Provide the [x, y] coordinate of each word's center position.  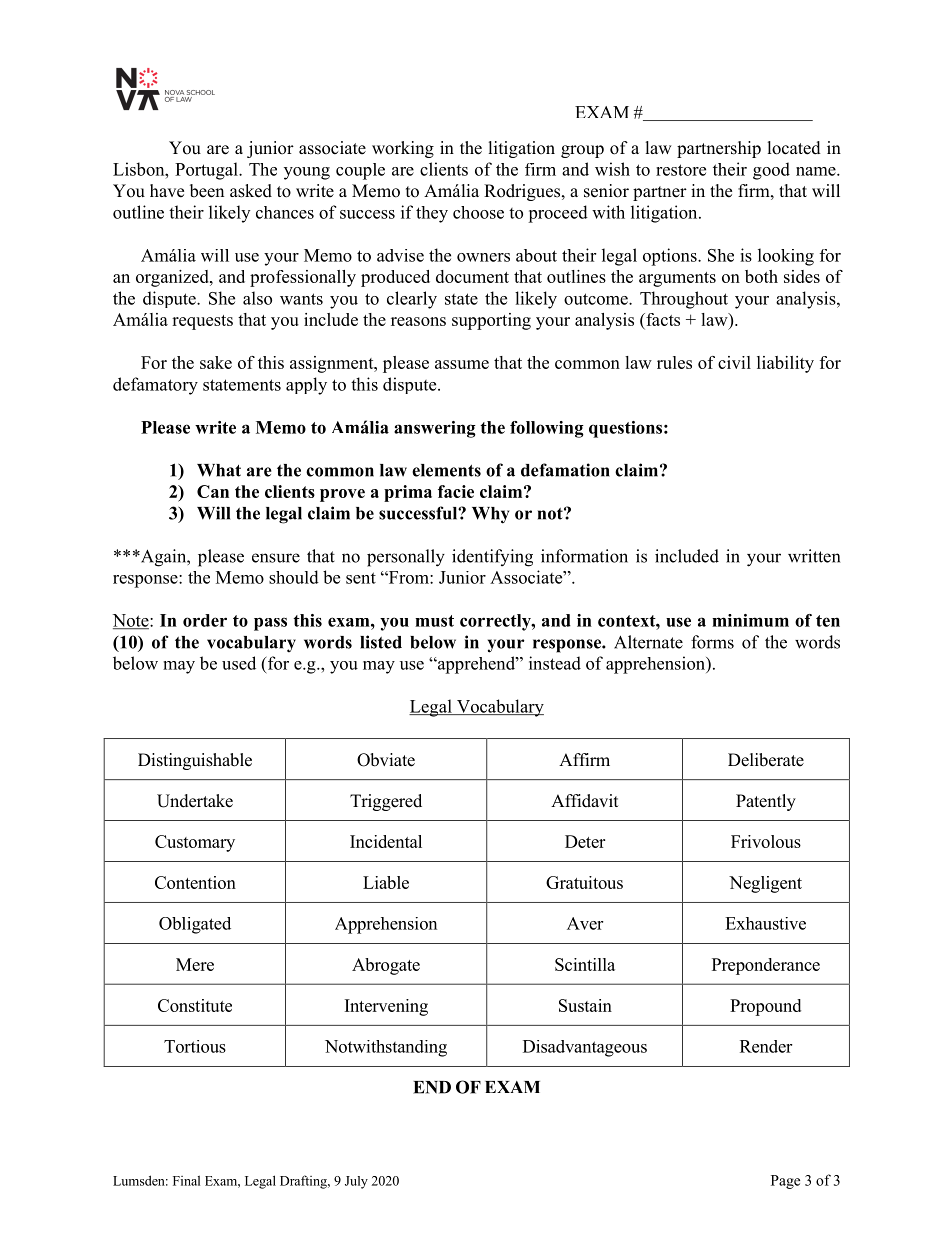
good [771, 171]
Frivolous [766, 841]
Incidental [386, 841]
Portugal [207, 171]
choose [478, 212]
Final [186, 1180]
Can [213, 491]
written [814, 556]
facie [456, 491]
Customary [195, 843]
